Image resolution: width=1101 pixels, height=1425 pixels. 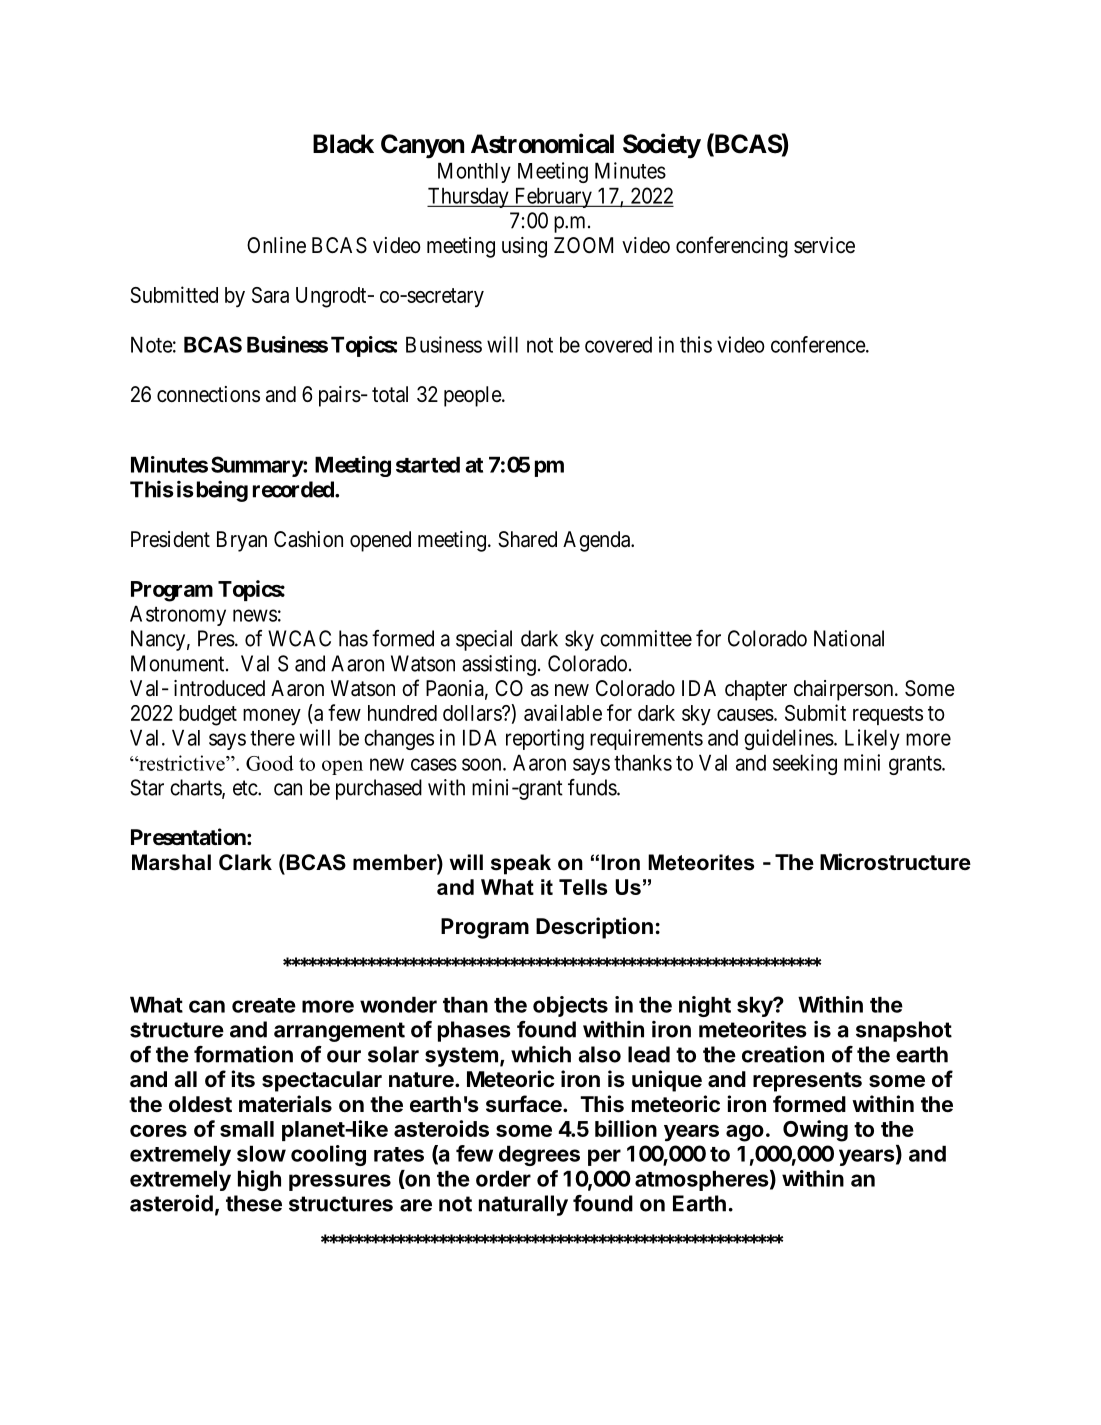 I want to click on service, so click(x=824, y=245).
